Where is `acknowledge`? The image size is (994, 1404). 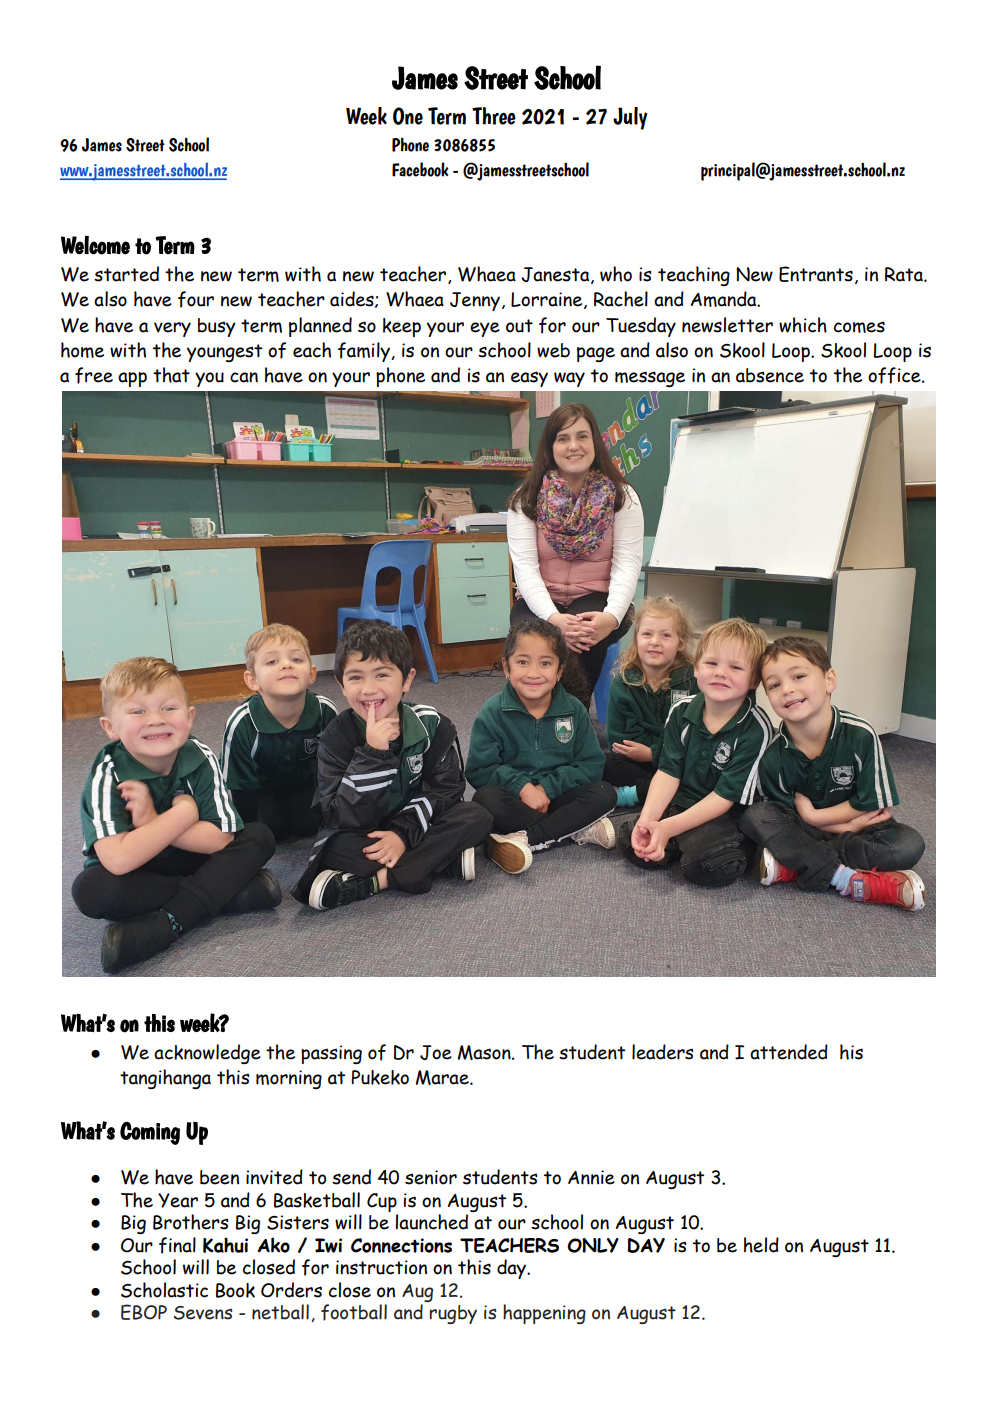 acknowledge is located at coordinates (207, 1054).
